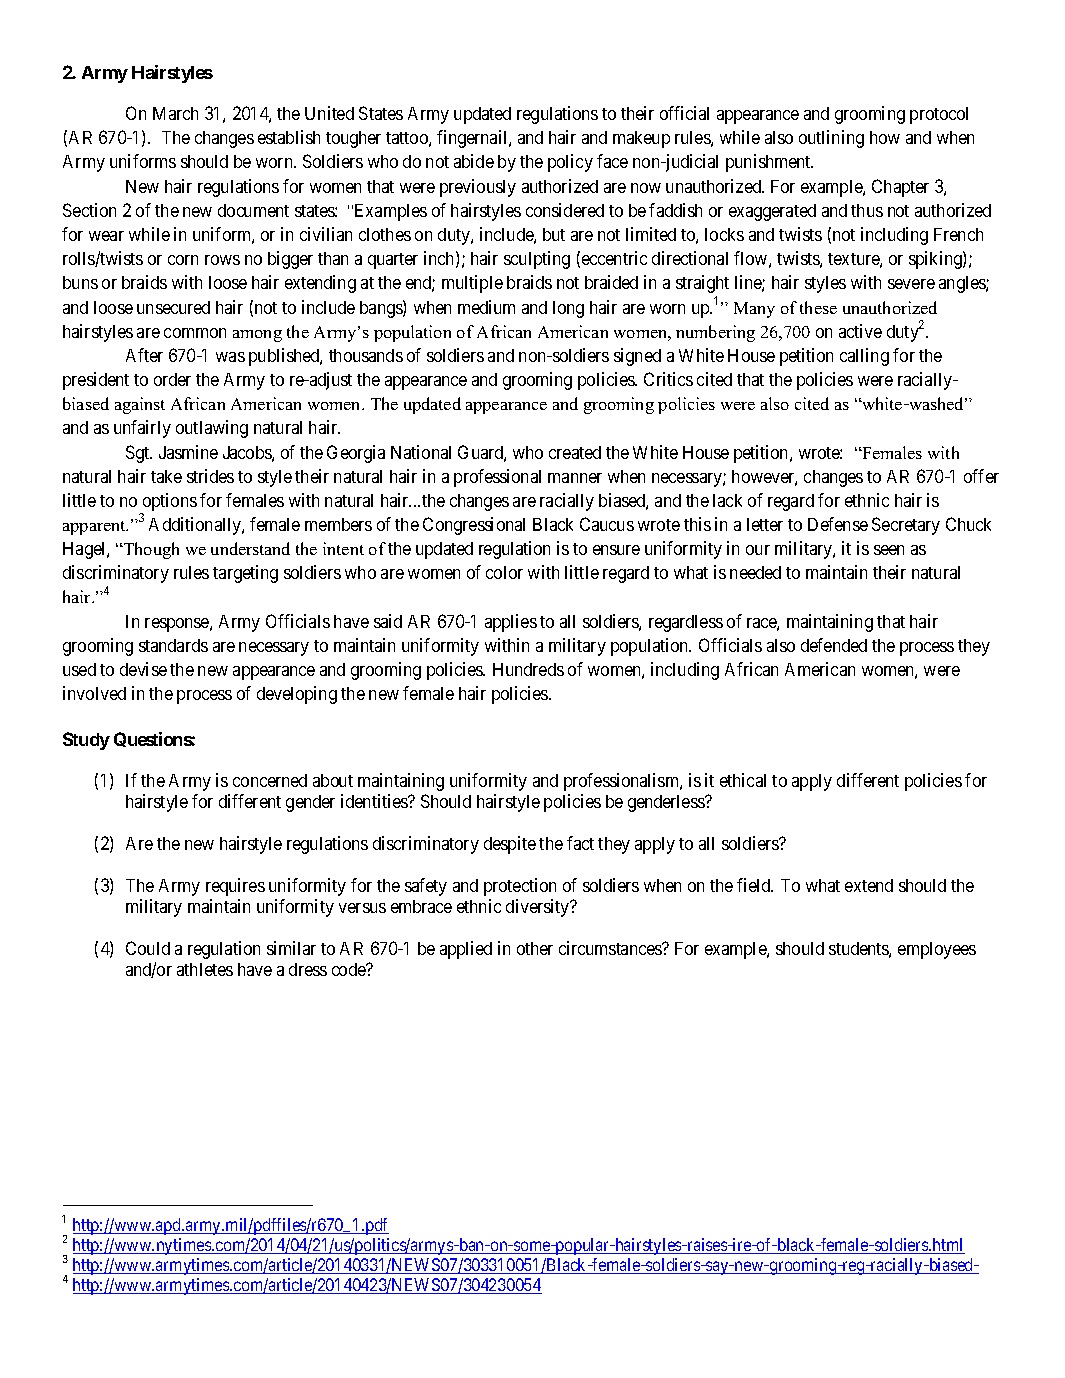 Image resolution: width=1065 pixels, height=1378 pixels. Describe the element at coordinates (473, 139) in the document. I see `fingernail` at that location.
